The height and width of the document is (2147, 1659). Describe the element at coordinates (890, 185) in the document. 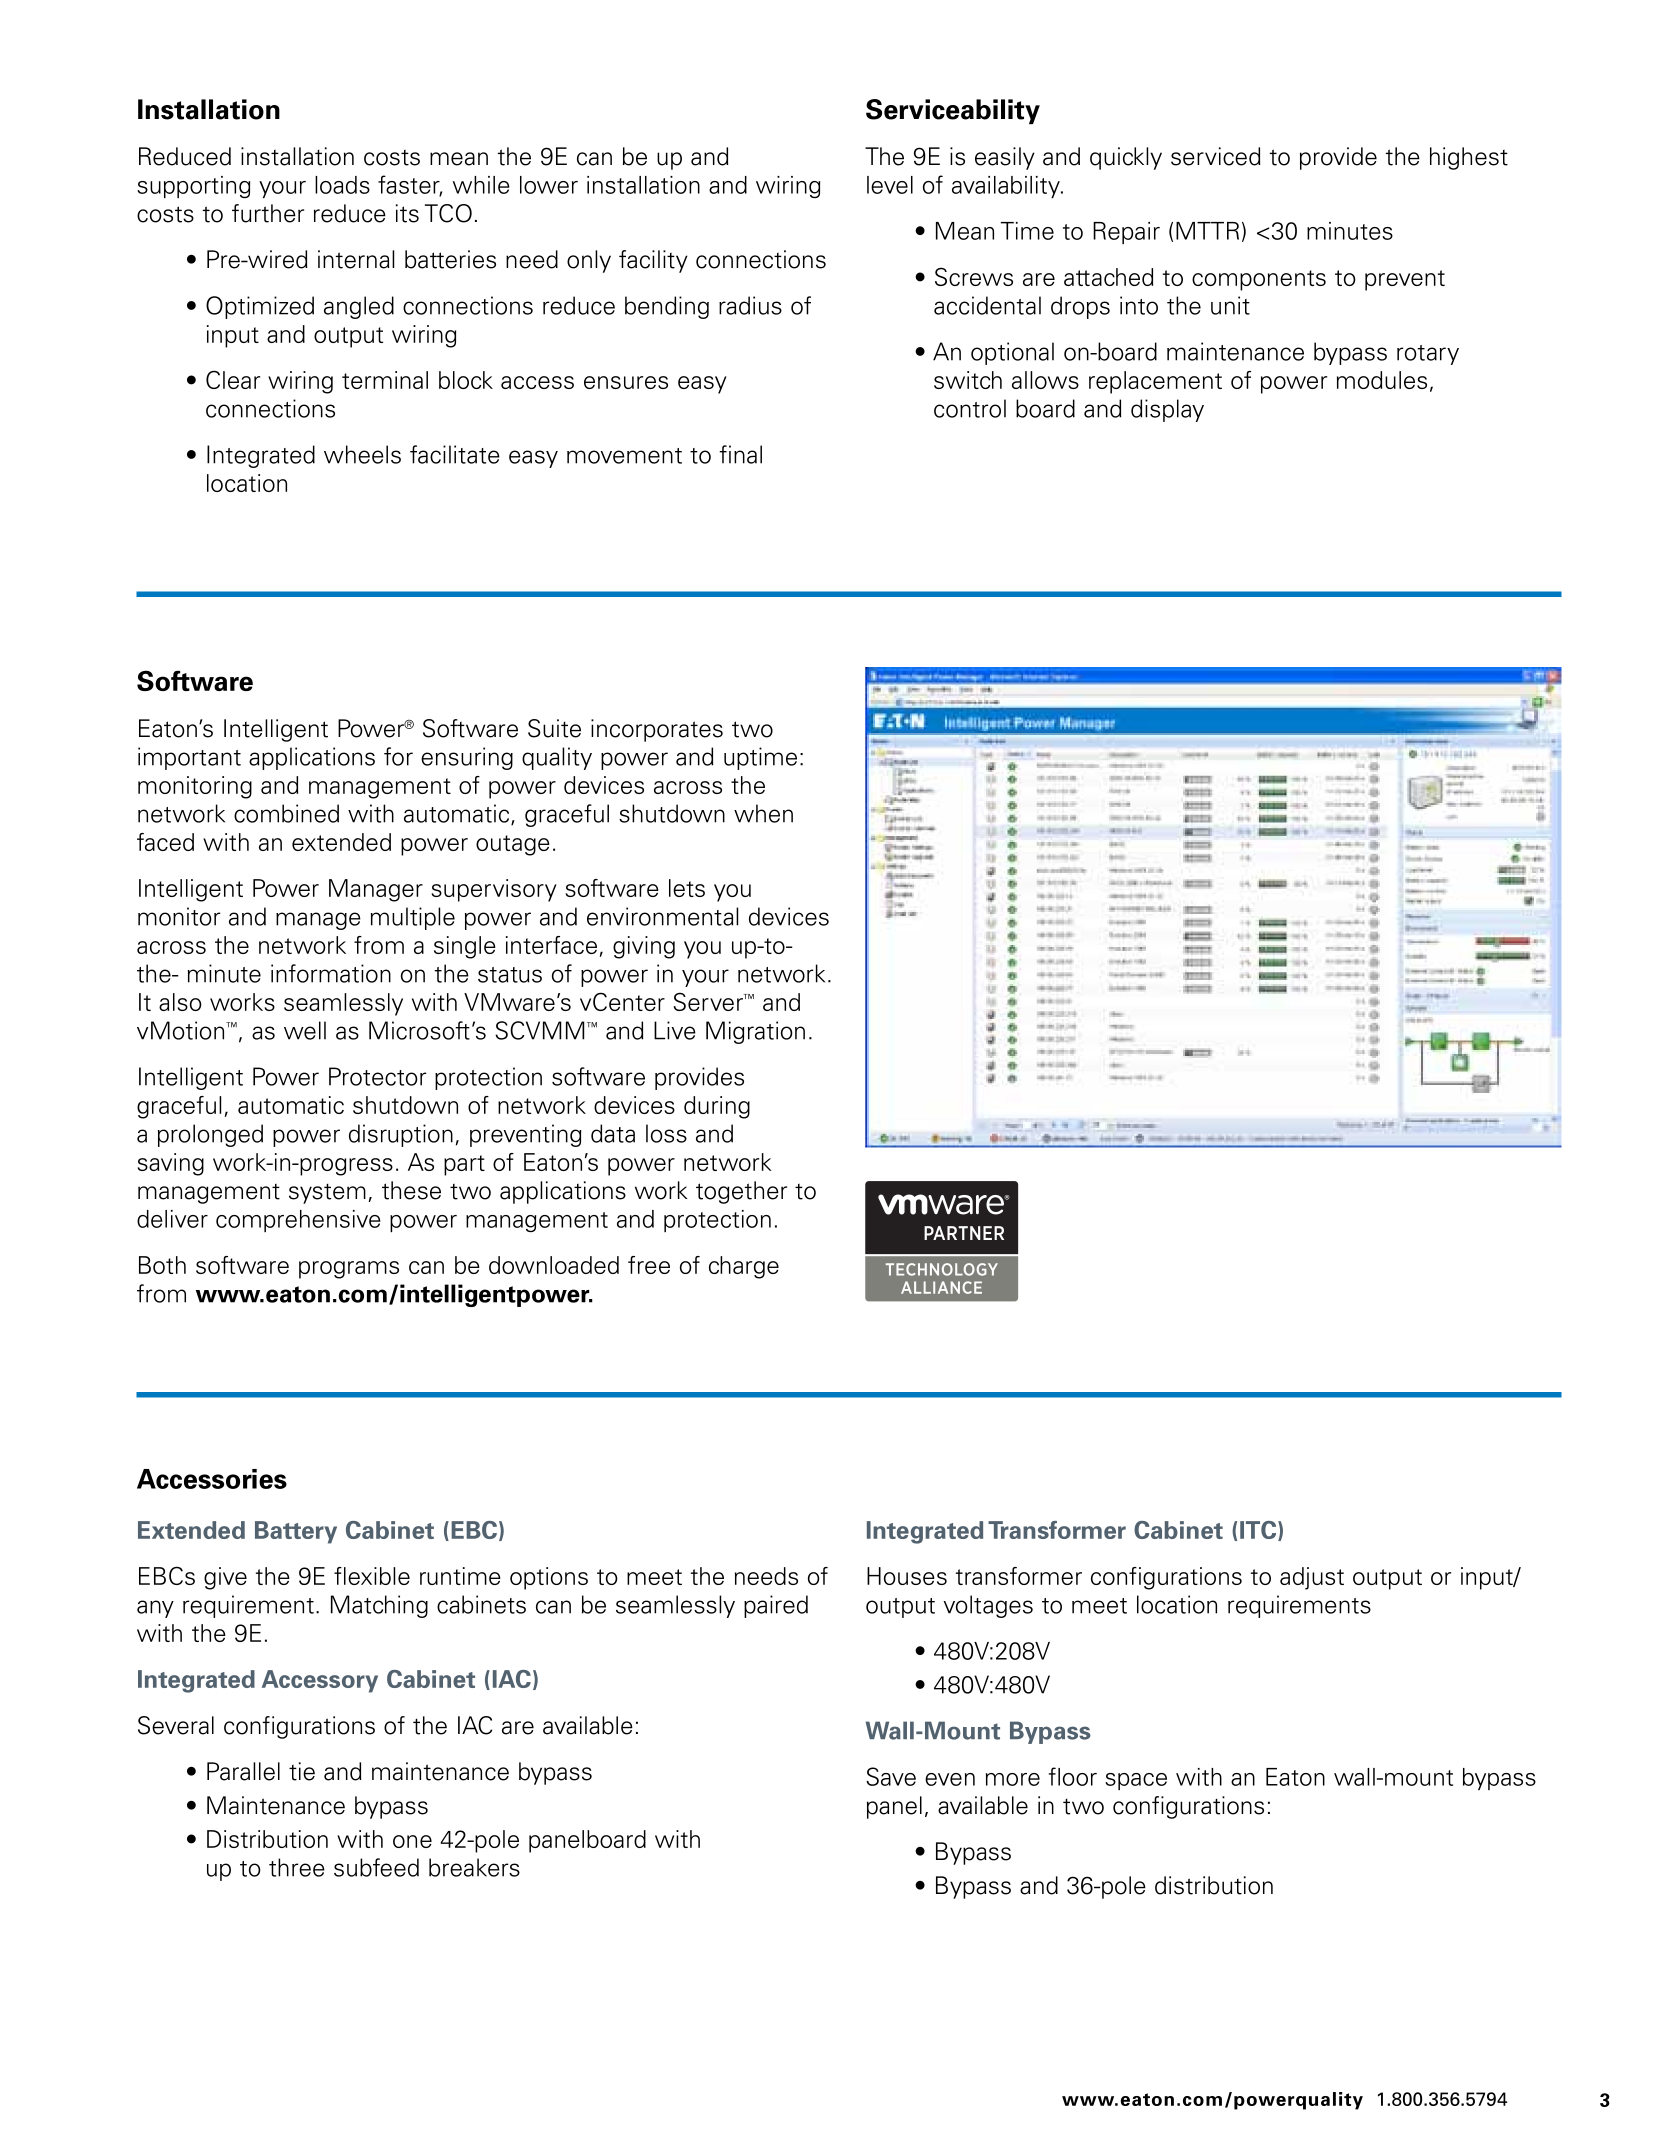

I see `level` at that location.
